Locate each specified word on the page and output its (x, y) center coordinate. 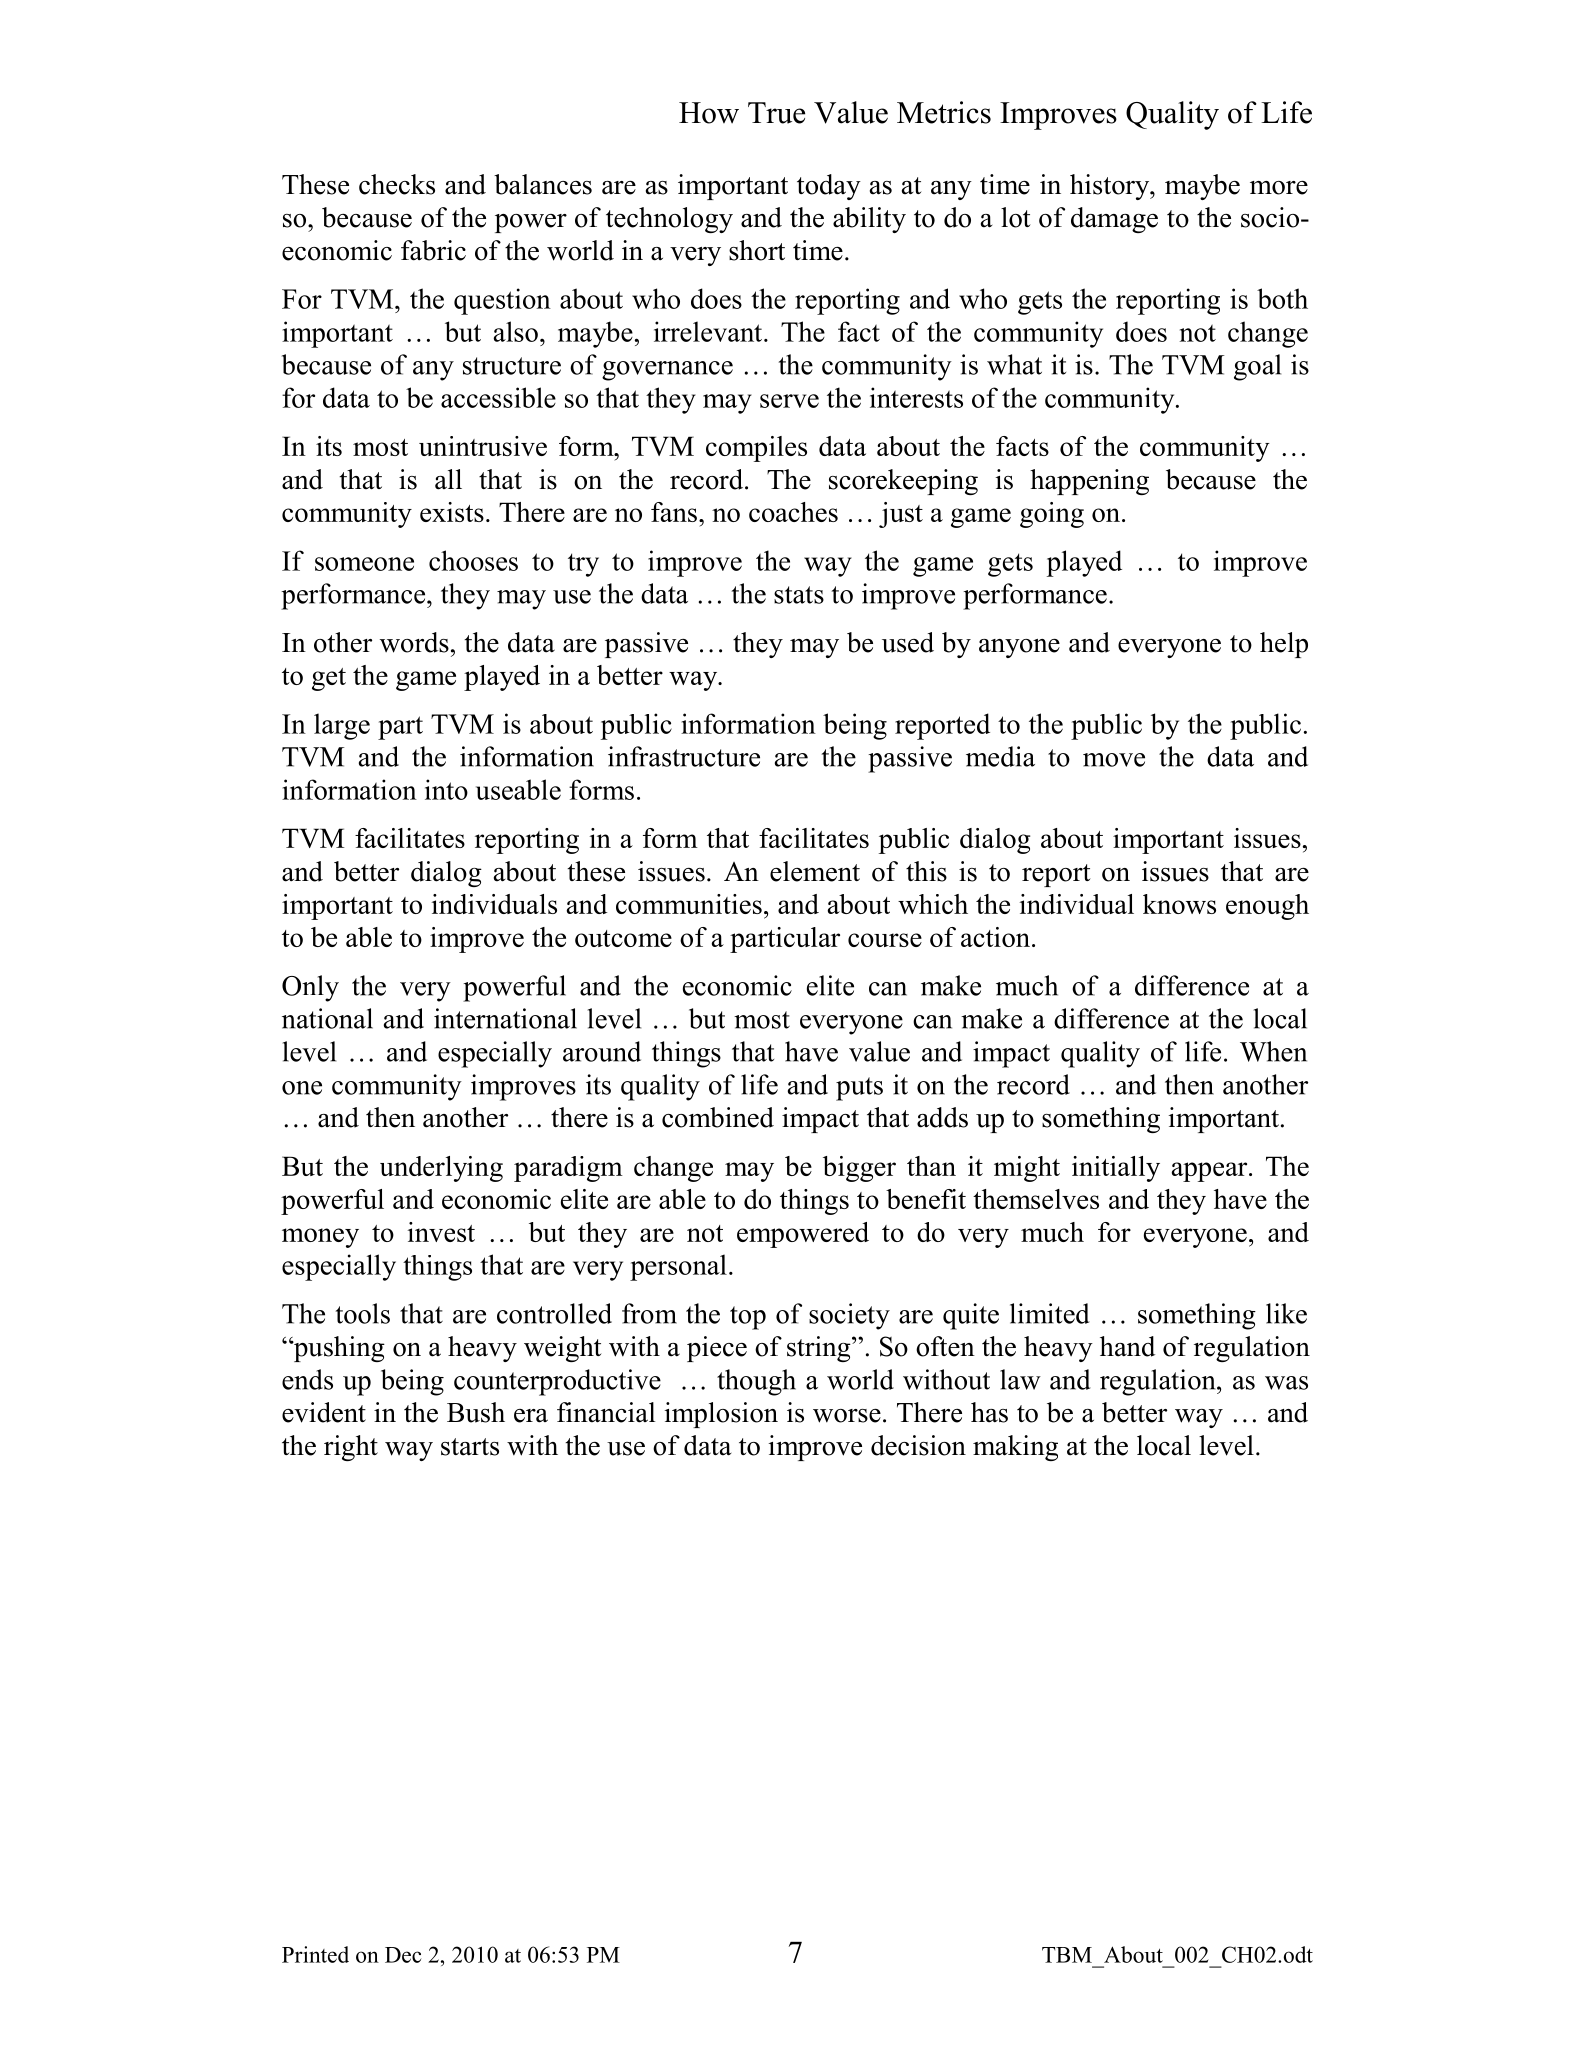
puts (859, 1089)
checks (397, 184)
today (829, 187)
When (1273, 1051)
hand (1127, 1346)
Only (310, 988)
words (414, 642)
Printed (315, 1954)
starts (470, 1447)
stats (799, 595)
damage (1114, 220)
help (1284, 645)
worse (847, 1416)
